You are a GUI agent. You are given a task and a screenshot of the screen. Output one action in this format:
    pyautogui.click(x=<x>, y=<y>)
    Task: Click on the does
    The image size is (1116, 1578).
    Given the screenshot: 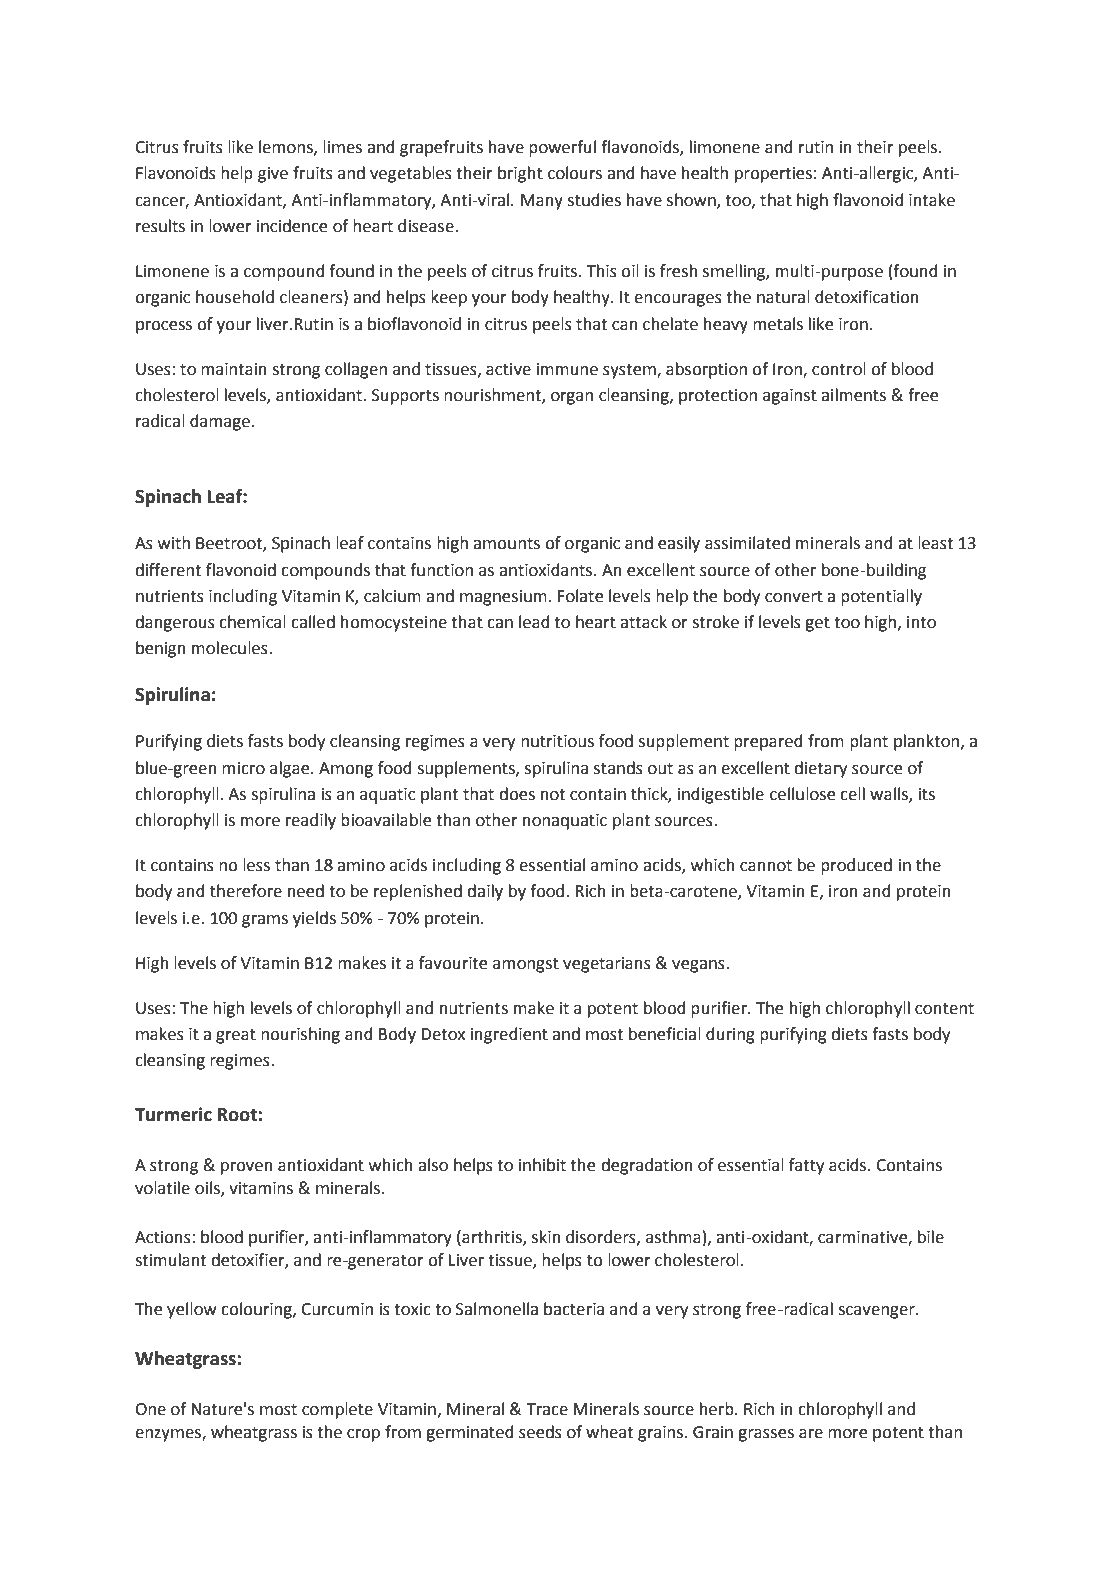 What is the action you would take?
    pyautogui.click(x=517, y=794)
